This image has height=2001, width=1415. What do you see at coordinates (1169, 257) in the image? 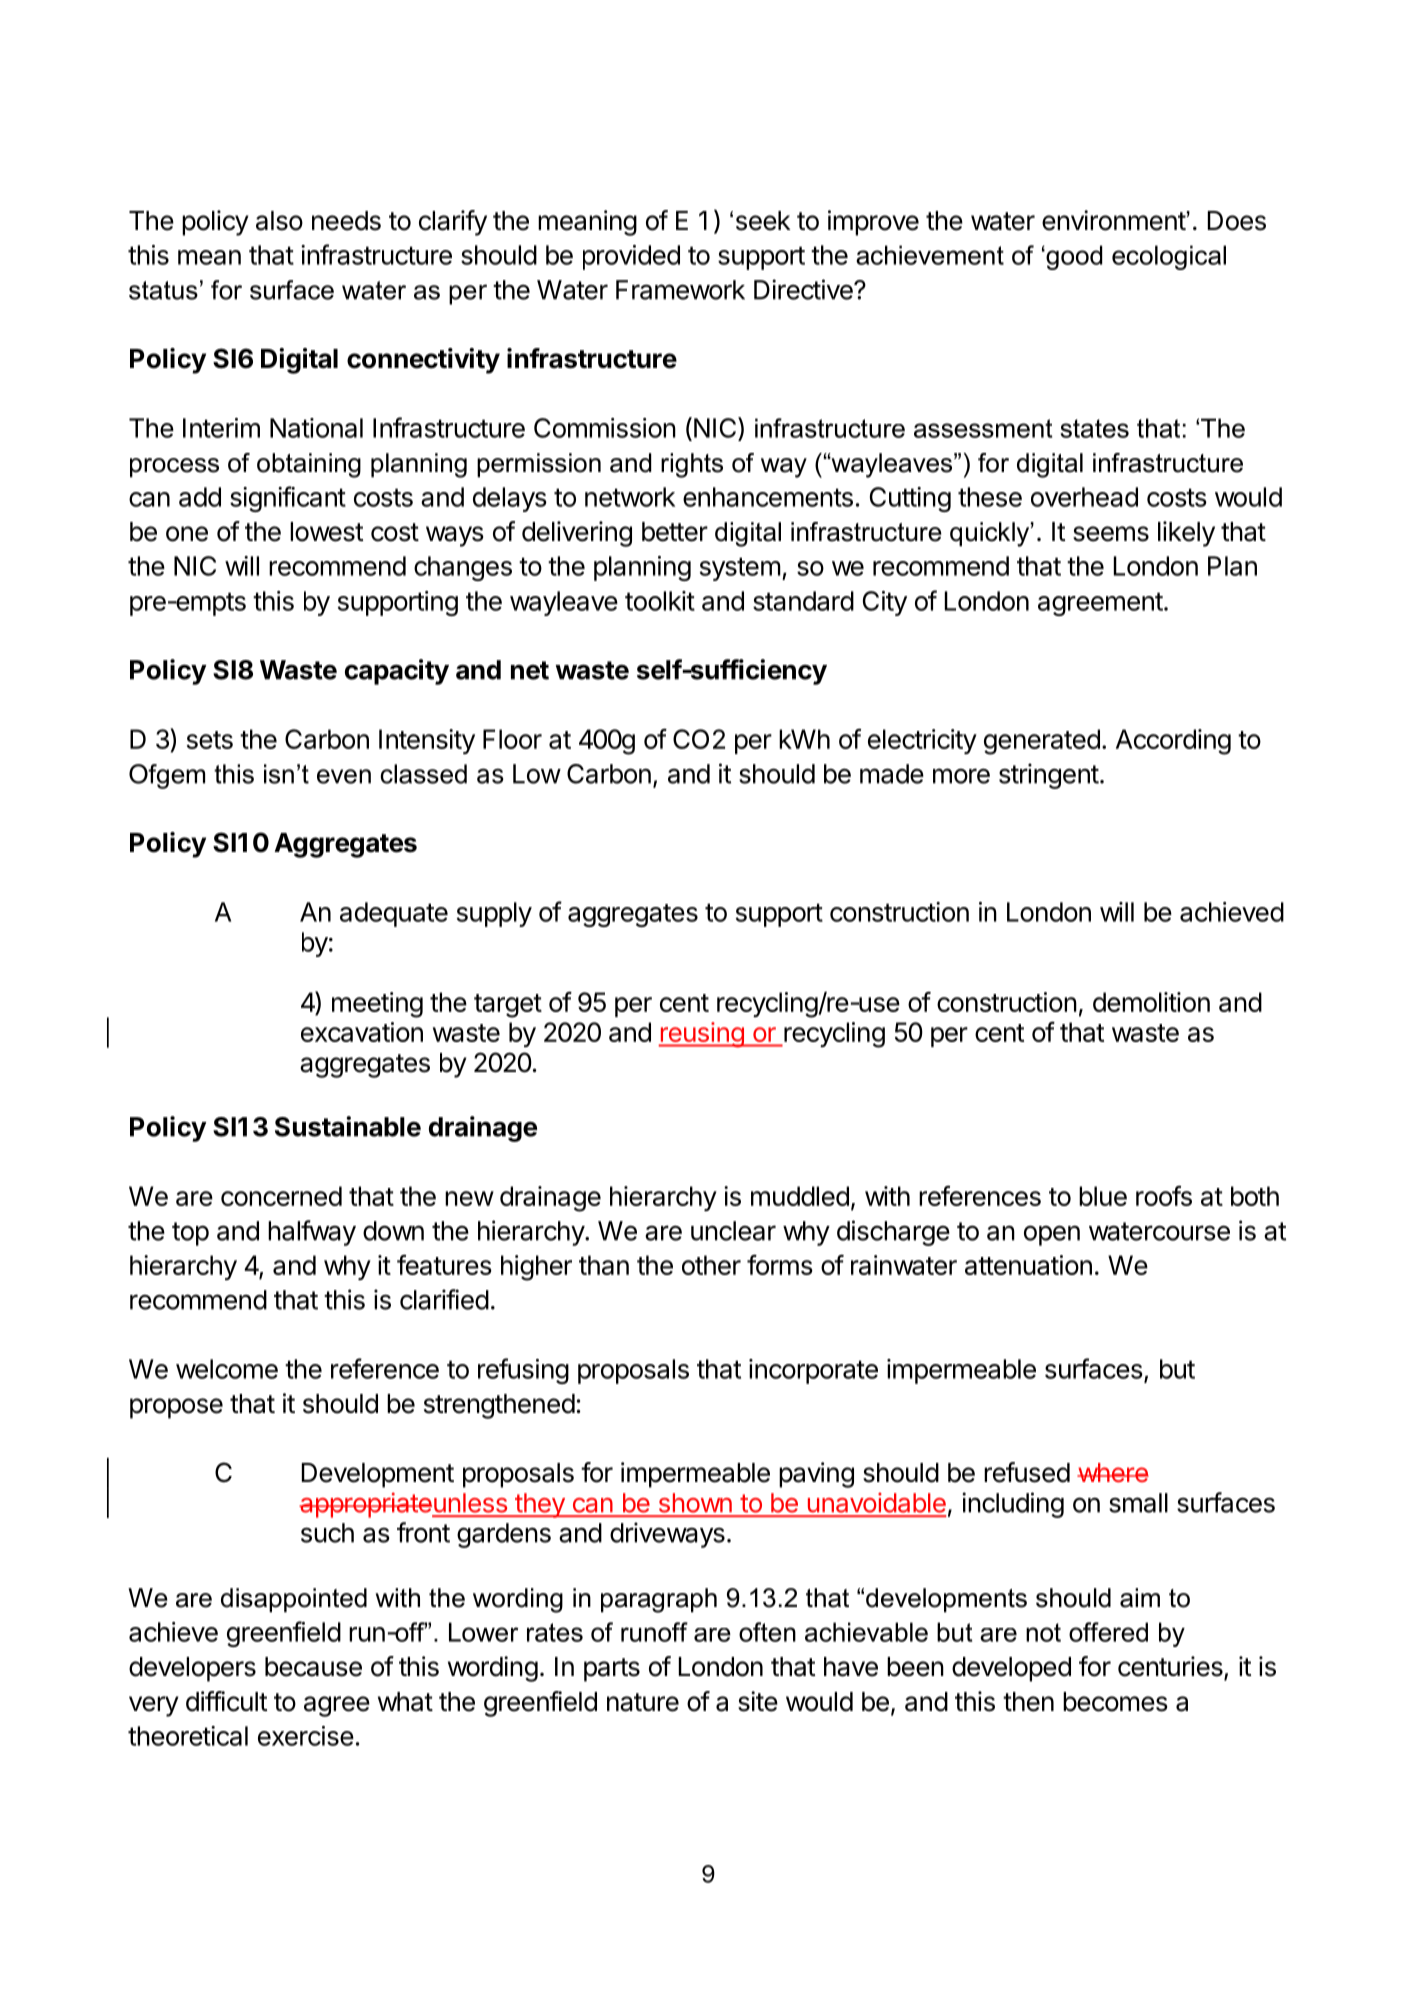
I see `ecological` at bounding box center [1169, 257].
